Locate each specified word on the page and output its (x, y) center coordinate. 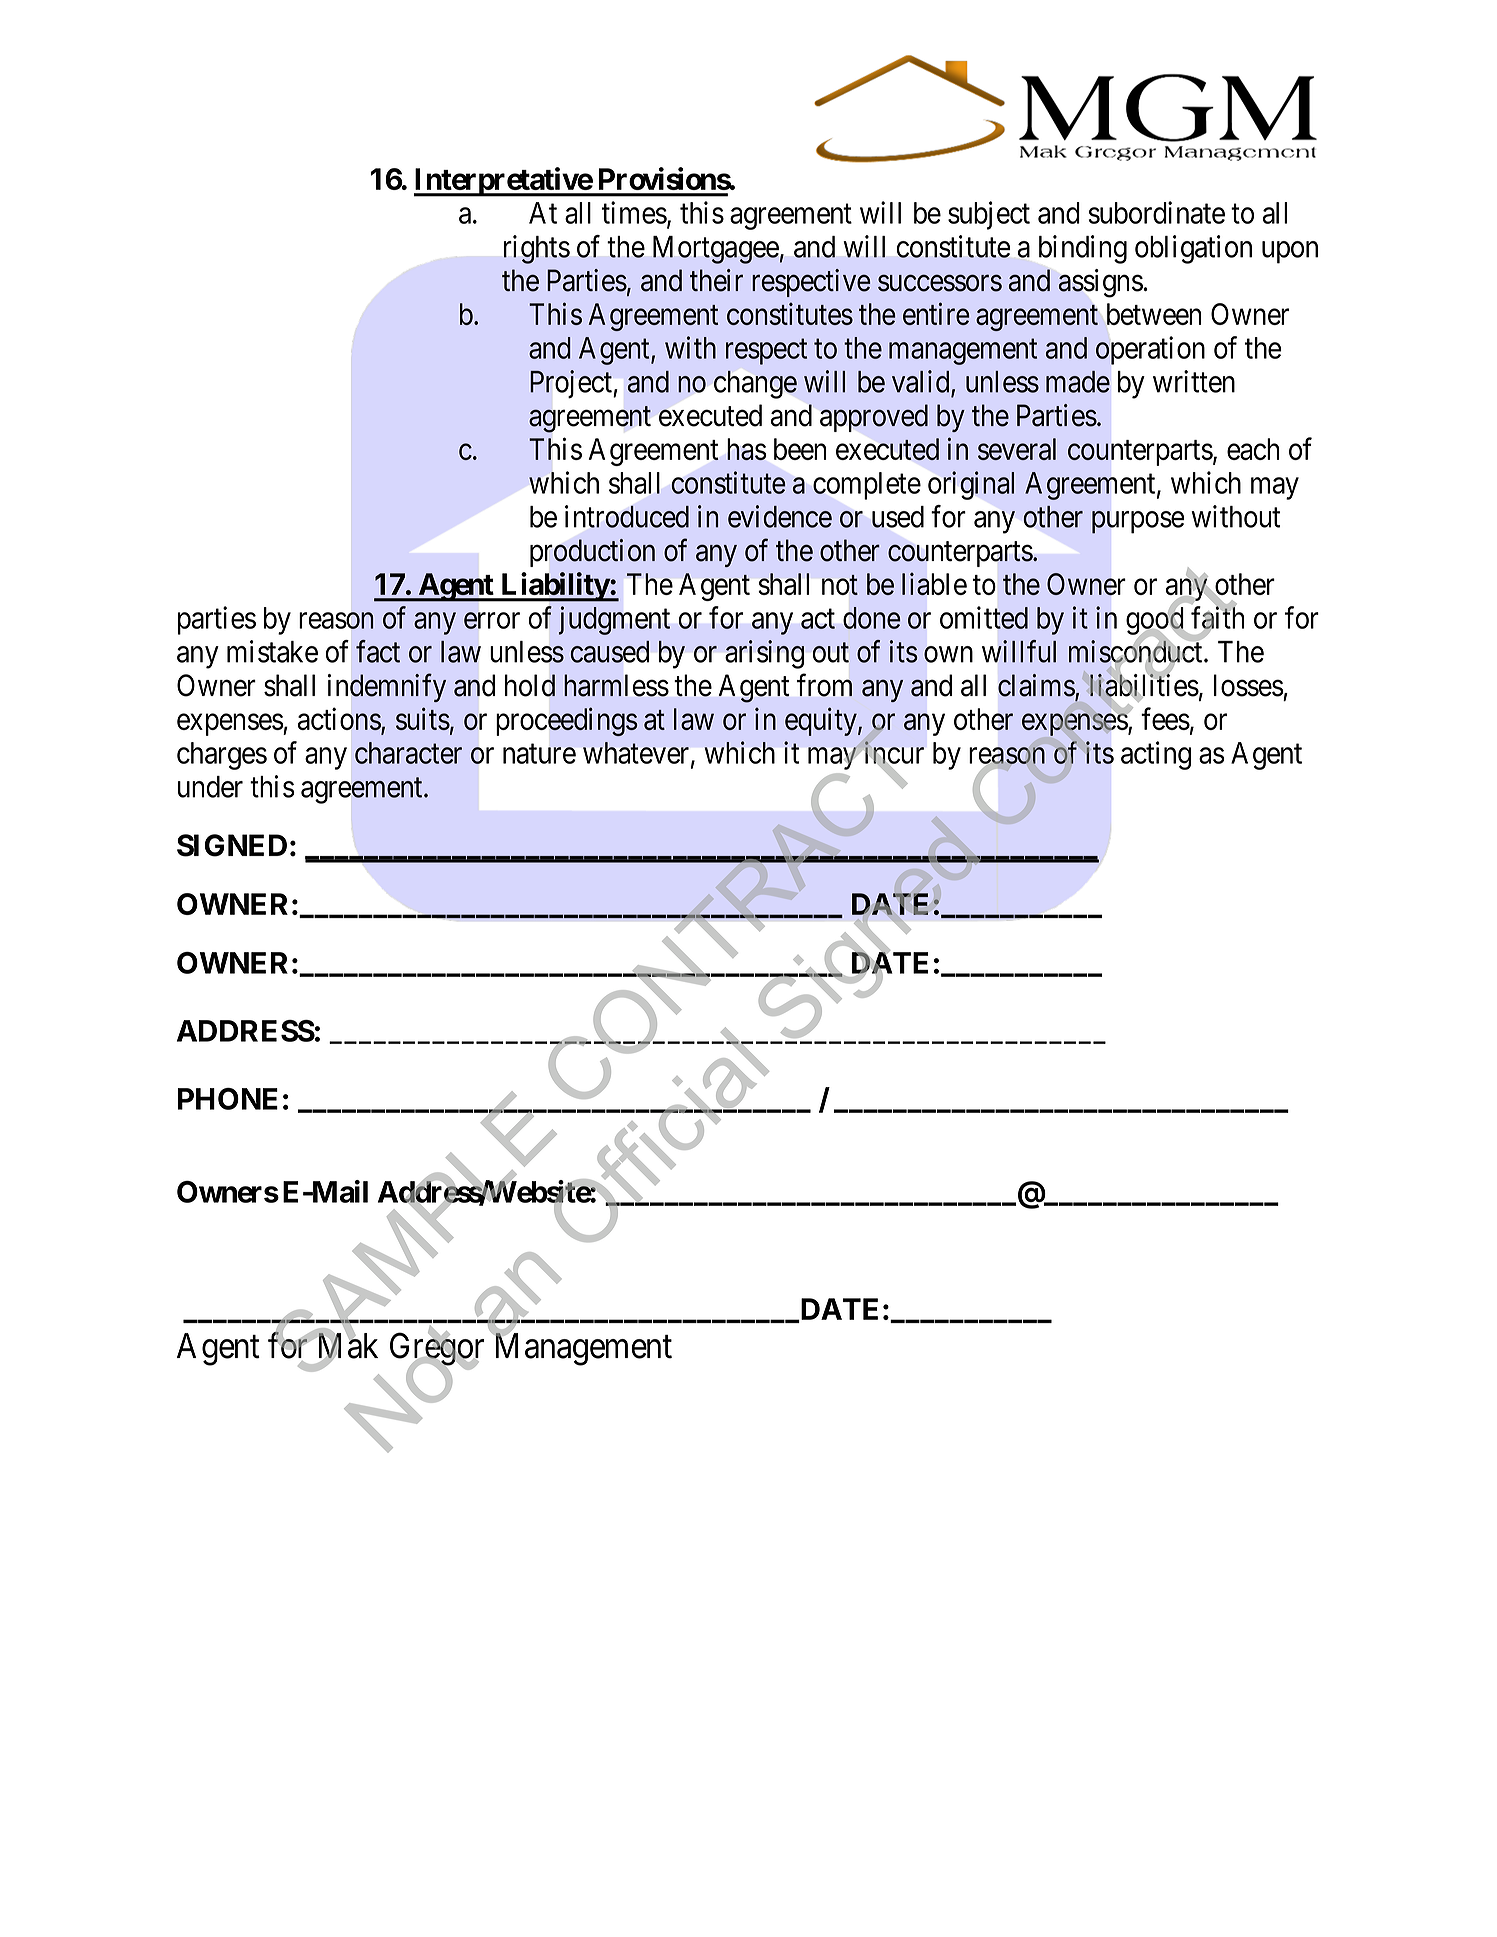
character (408, 753)
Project (571, 384)
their (716, 280)
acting (1156, 755)
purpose (1138, 522)
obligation (1193, 249)
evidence (780, 516)
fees (1165, 718)
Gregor (437, 1350)
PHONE (228, 1099)
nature (539, 754)
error (492, 621)
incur (894, 752)
